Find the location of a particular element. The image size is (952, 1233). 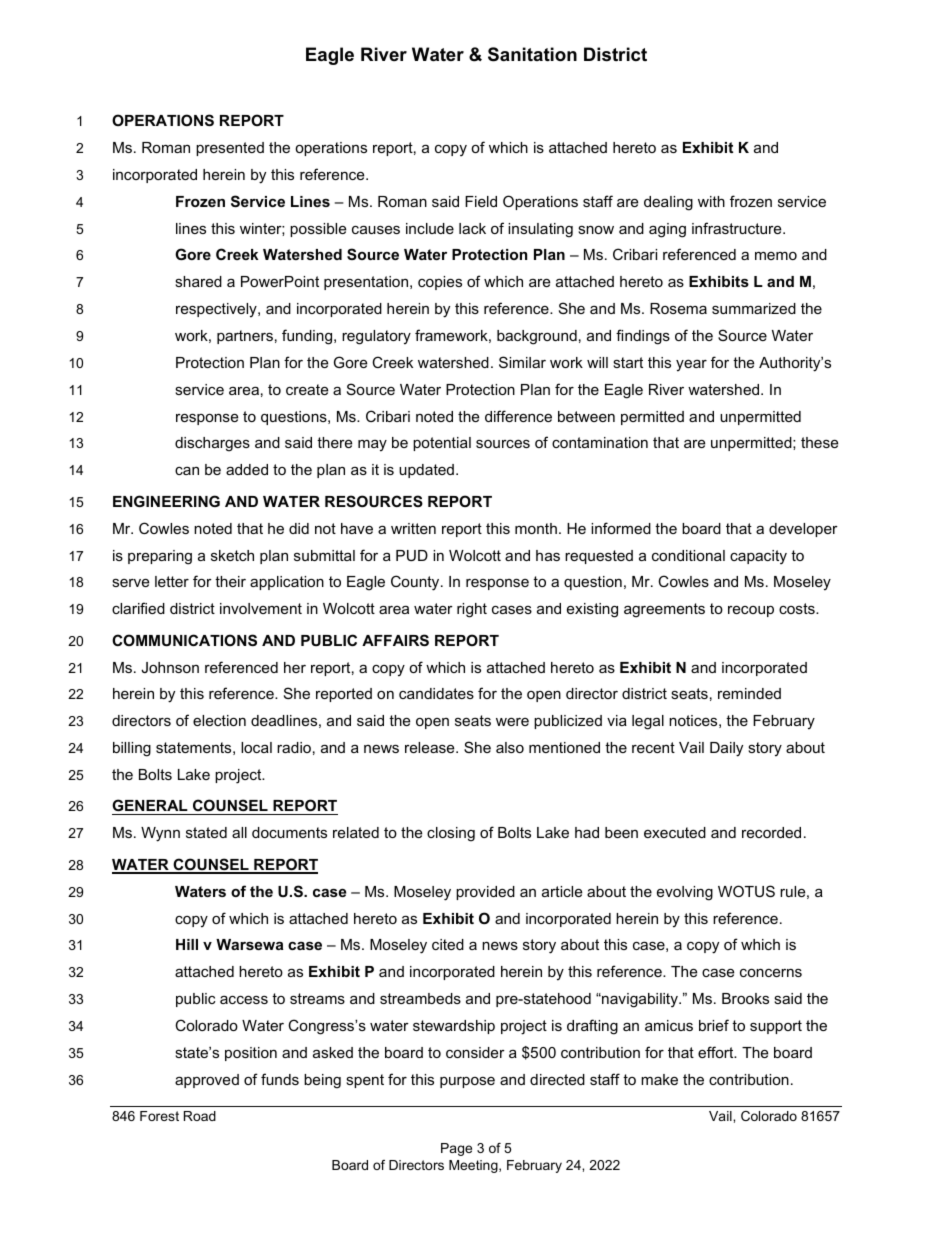

purpose is located at coordinates (467, 1082).
